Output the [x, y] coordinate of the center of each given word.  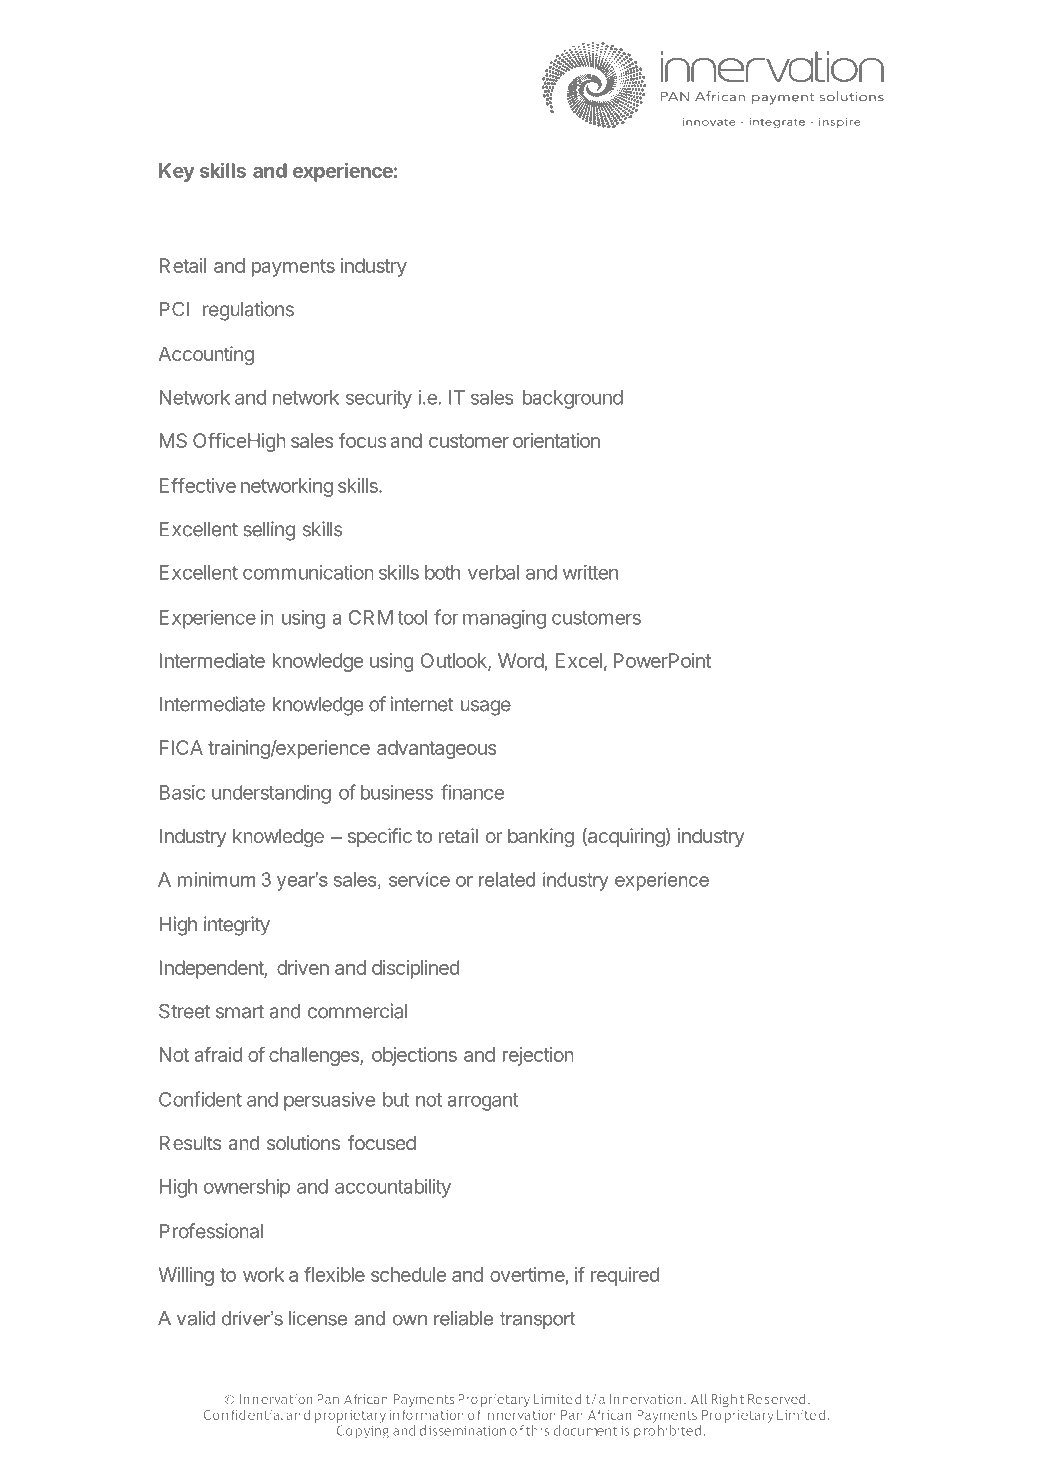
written [590, 572]
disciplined [416, 969]
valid [196, 1318]
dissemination [462, 1430]
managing [504, 619]
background [573, 399]
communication [308, 572]
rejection [538, 1056]
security [379, 399]
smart [240, 1012]
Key [177, 172]
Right [727, 1400]
